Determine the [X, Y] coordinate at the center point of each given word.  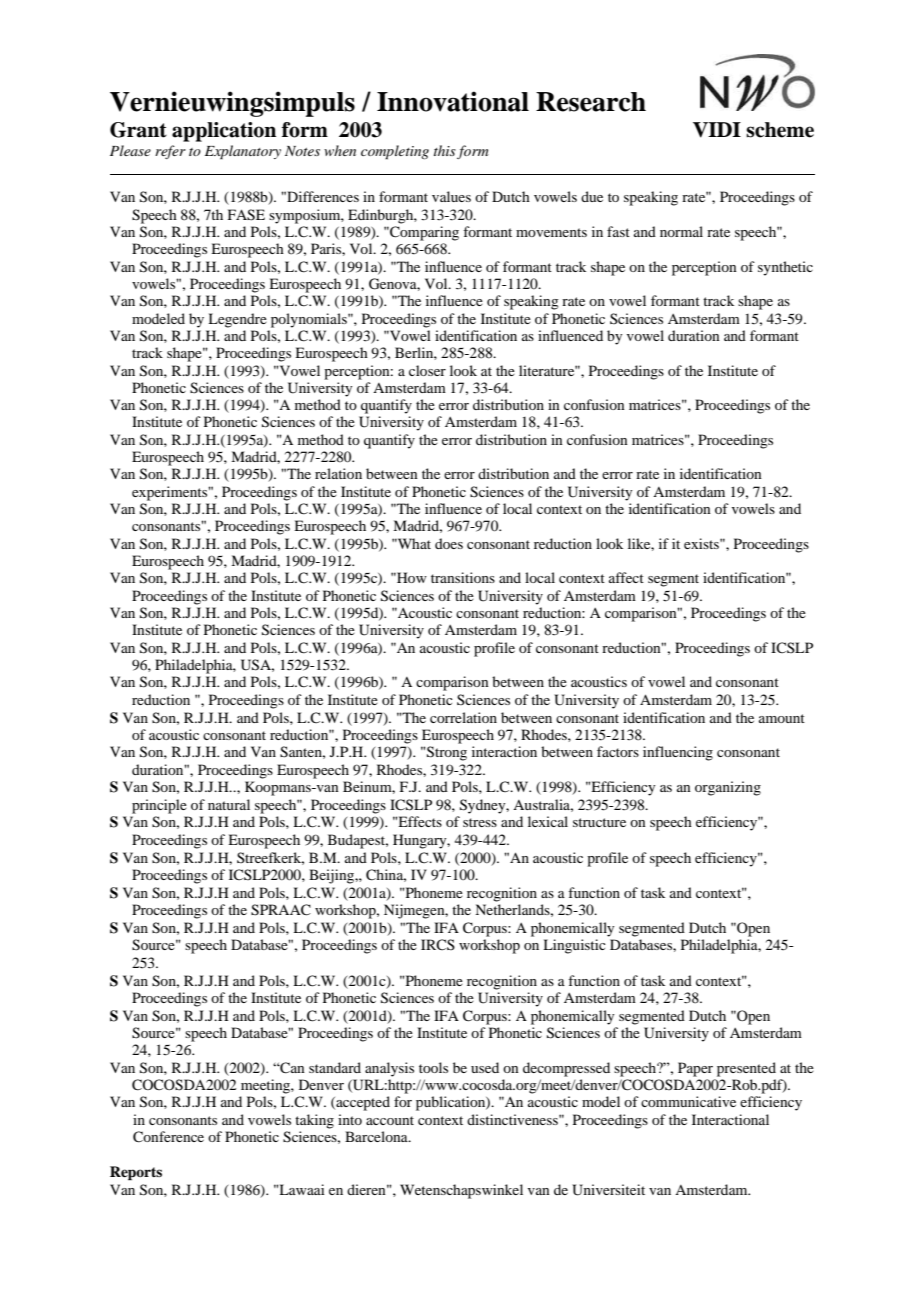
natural [229, 804]
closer [427, 370]
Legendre [237, 320]
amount [782, 718]
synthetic [785, 268]
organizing [728, 788]
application [224, 132]
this [445, 150]
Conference [168, 1137]
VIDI [717, 130]
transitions [463, 577]
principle [159, 806]
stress [480, 822]
